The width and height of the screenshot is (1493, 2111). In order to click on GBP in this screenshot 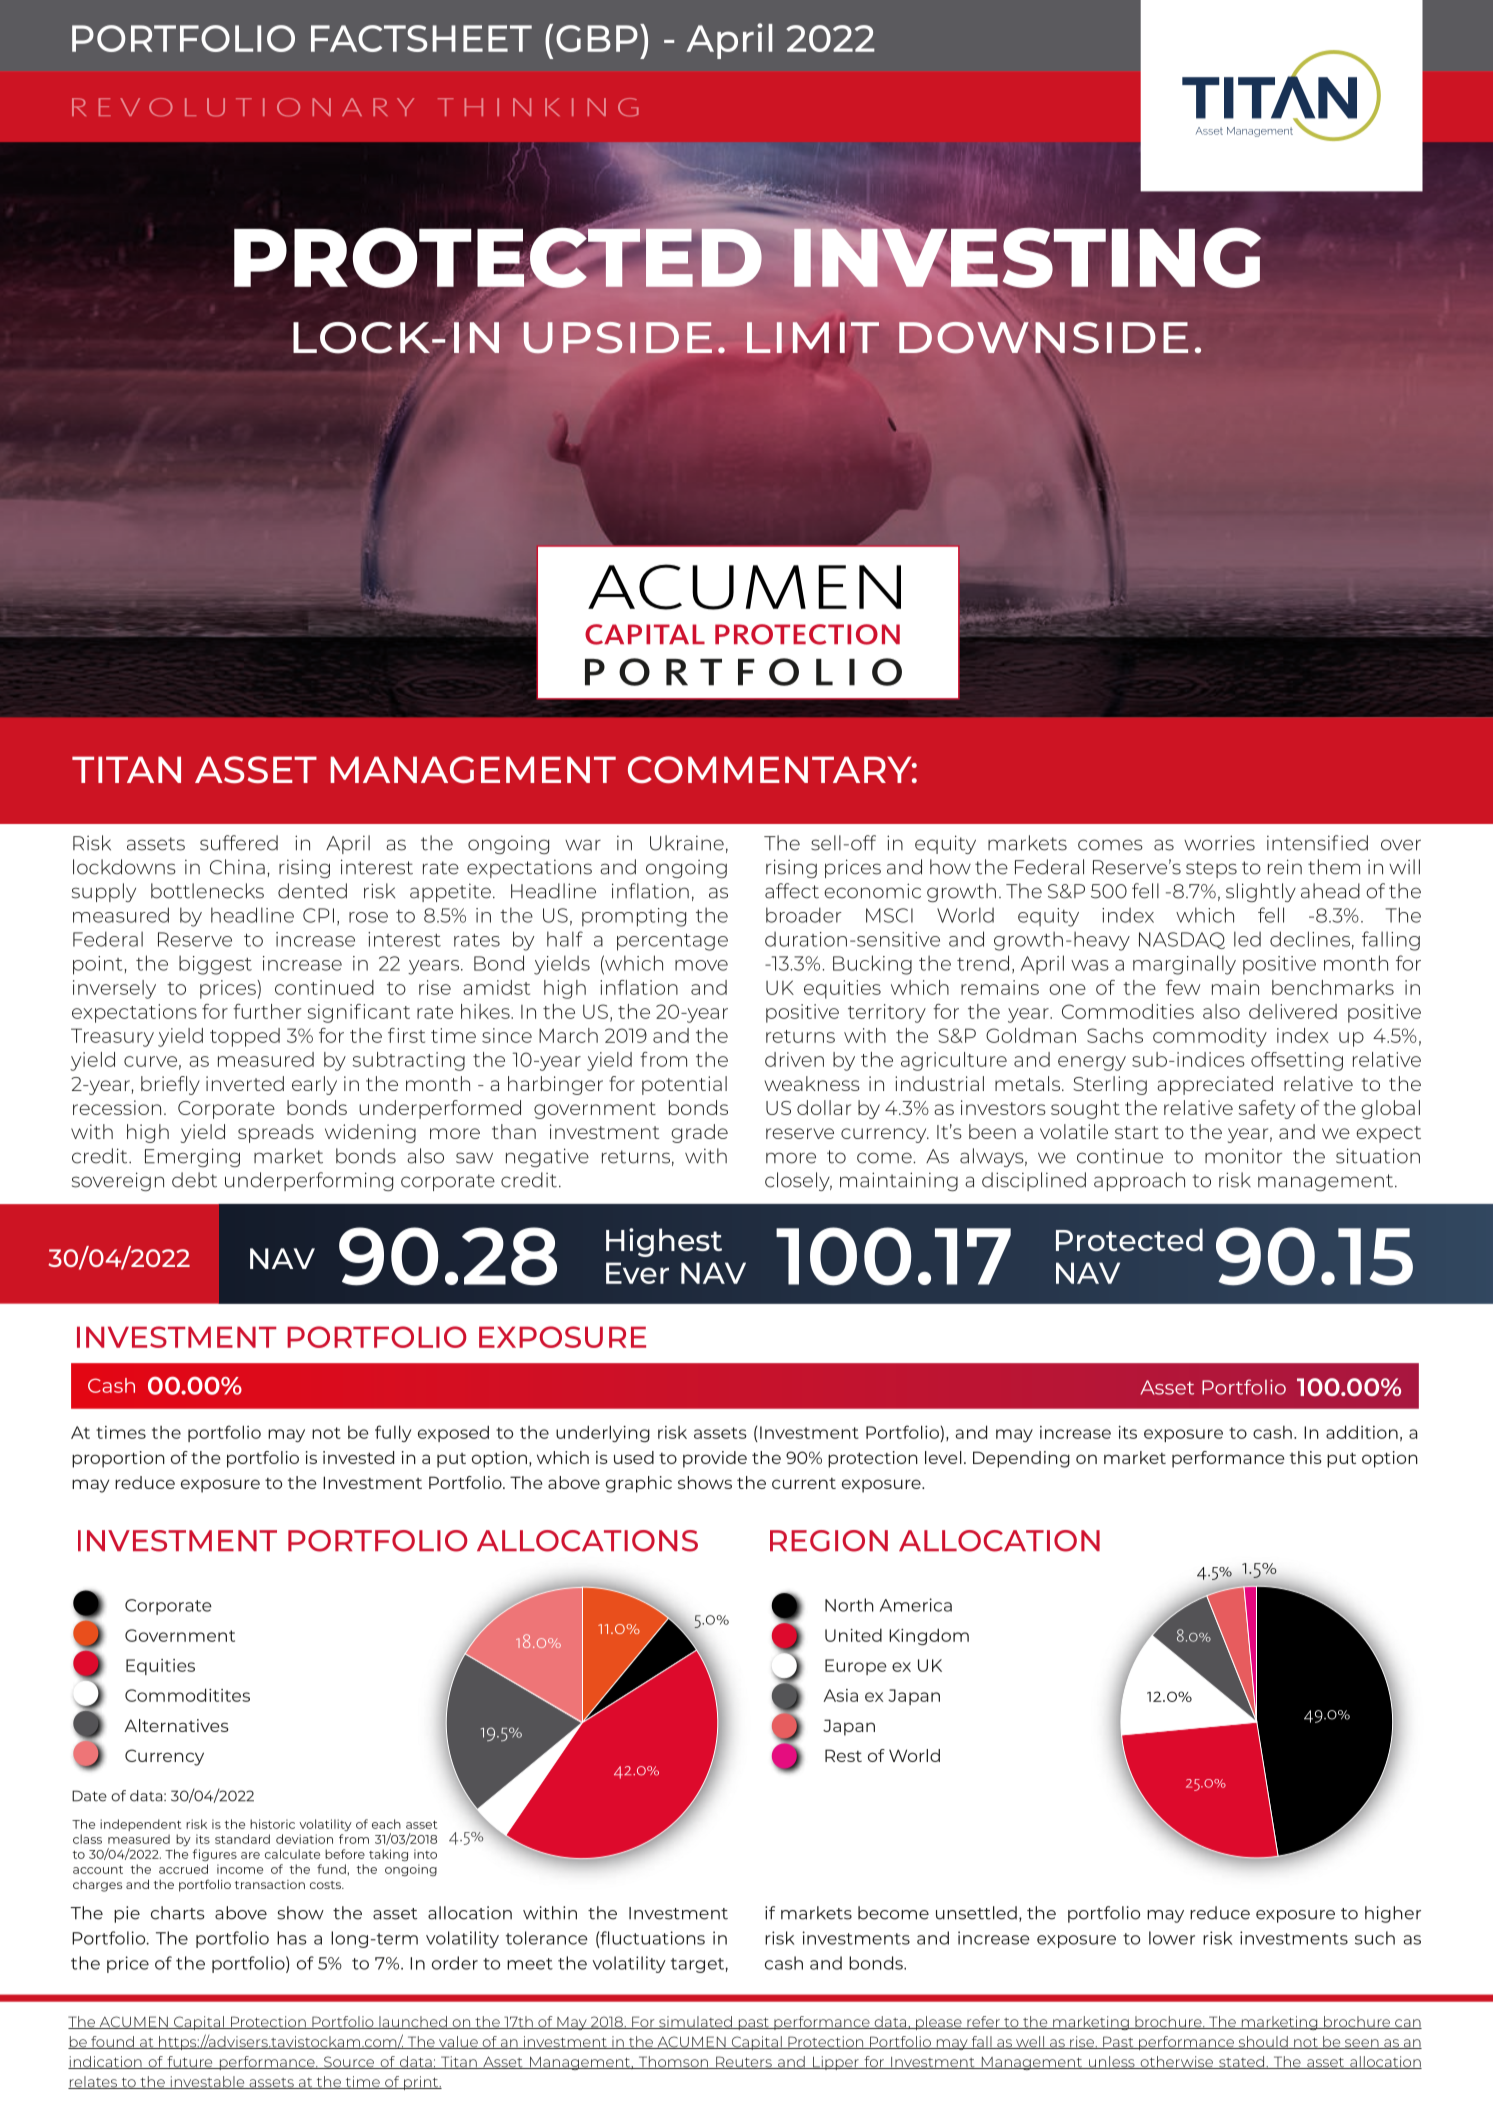, I will do `click(597, 38)`.
